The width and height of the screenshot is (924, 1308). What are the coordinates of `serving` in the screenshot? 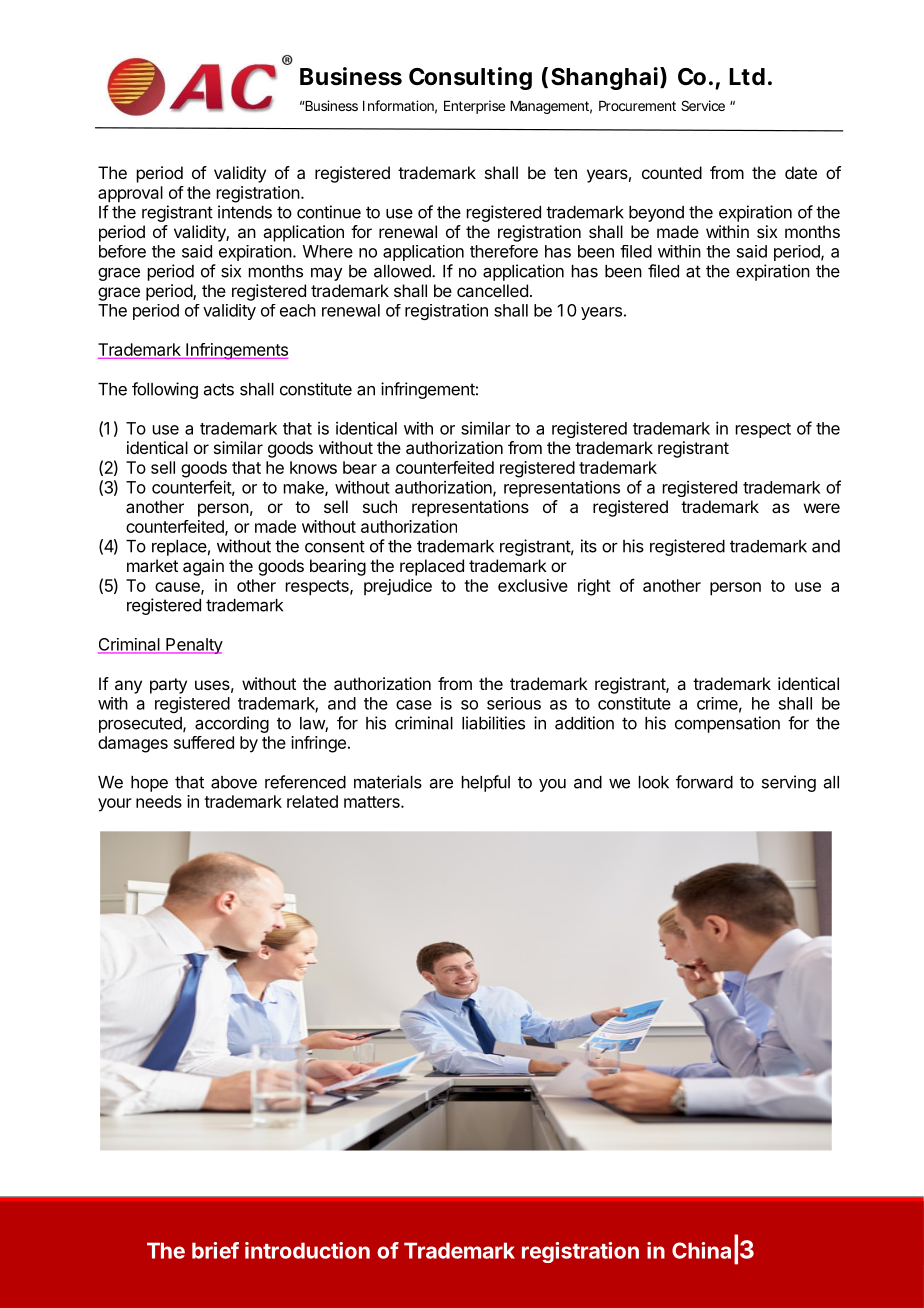 It's located at (789, 783).
